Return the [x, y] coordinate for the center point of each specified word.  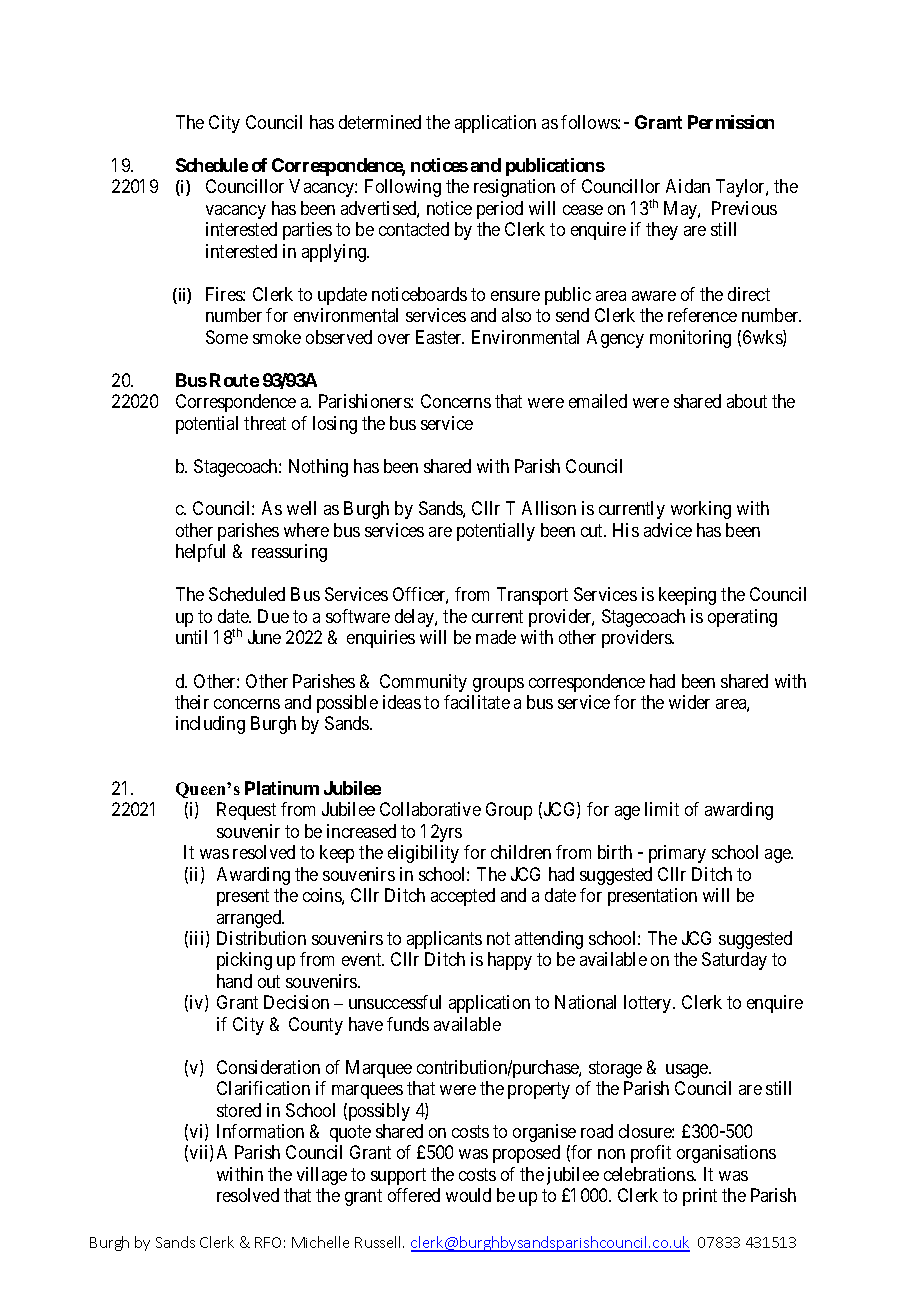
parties [307, 231]
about [747, 401]
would [468, 1195]
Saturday [734, 961]
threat [265, 423]
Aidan [688, 186]
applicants [444, 940]
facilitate [477, 702]
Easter [440, 337]
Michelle [320, 1242]
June [264, 637]
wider [689, 702]
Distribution [261, 938]
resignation [514, 188]
